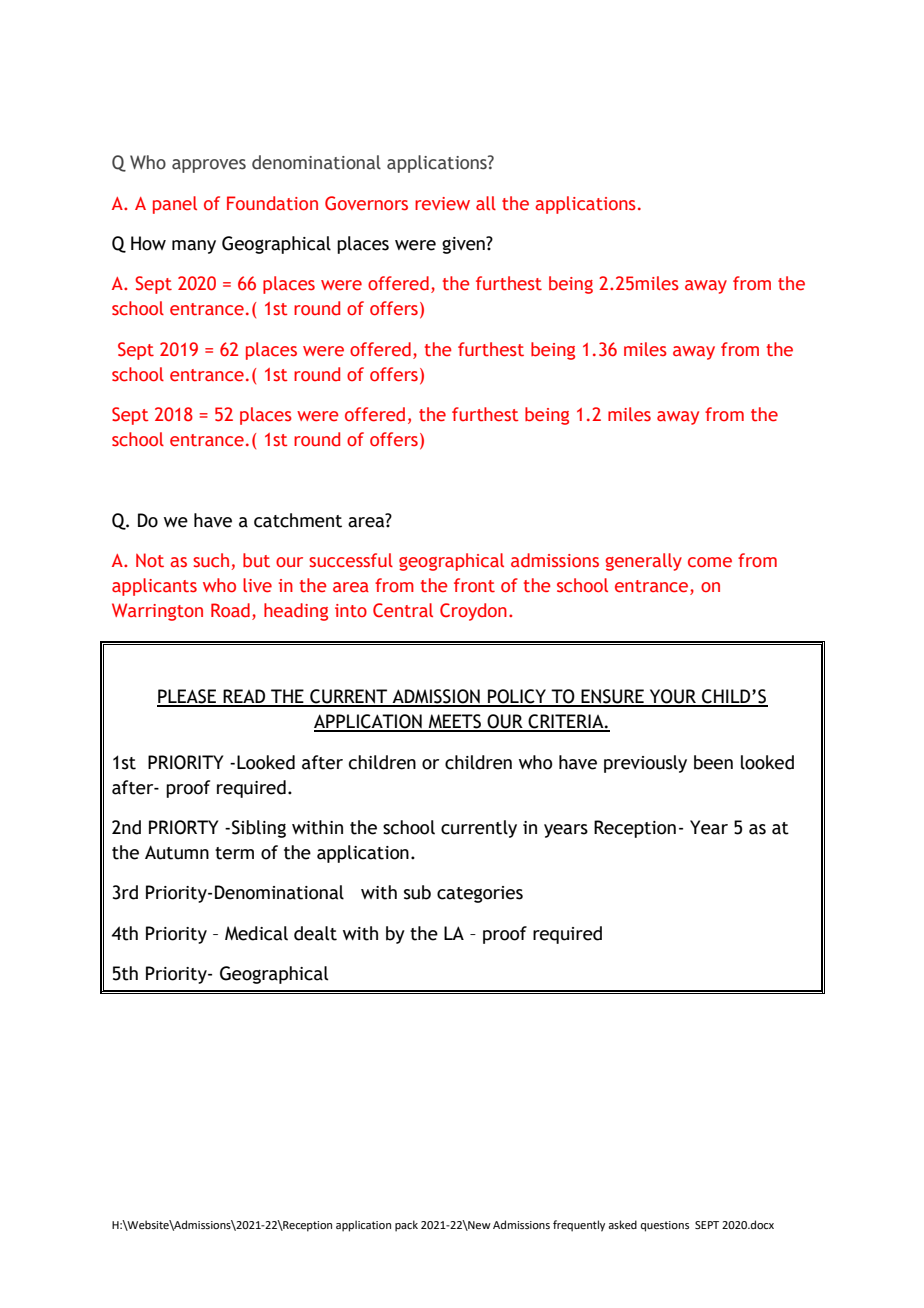  Describe the element at coordinates (406, 1226) in the image. I see `pack` at that location.
